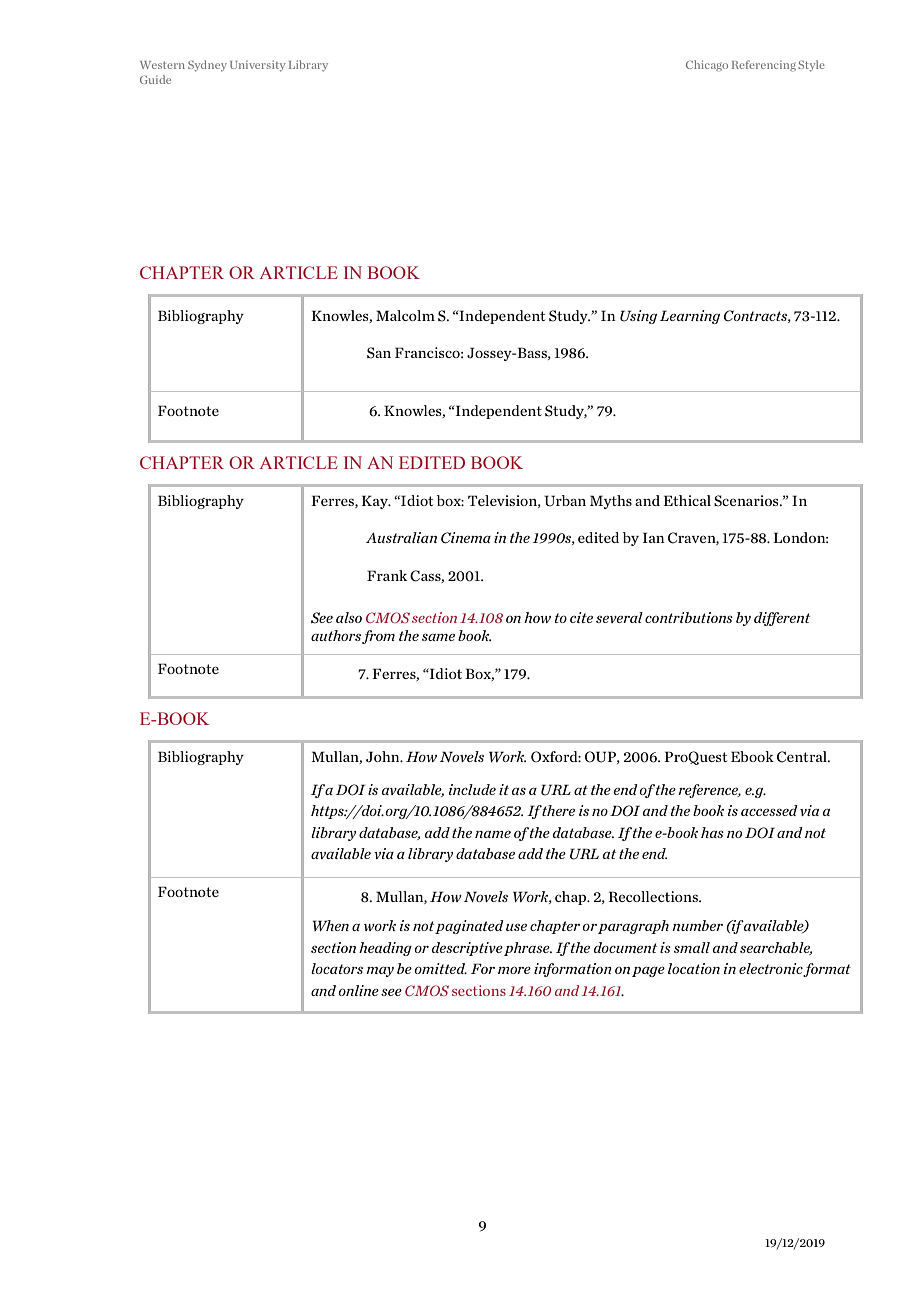 The width and height of the screenshot is (924, 1308). I want to click on Learning, so click(690, 317).
